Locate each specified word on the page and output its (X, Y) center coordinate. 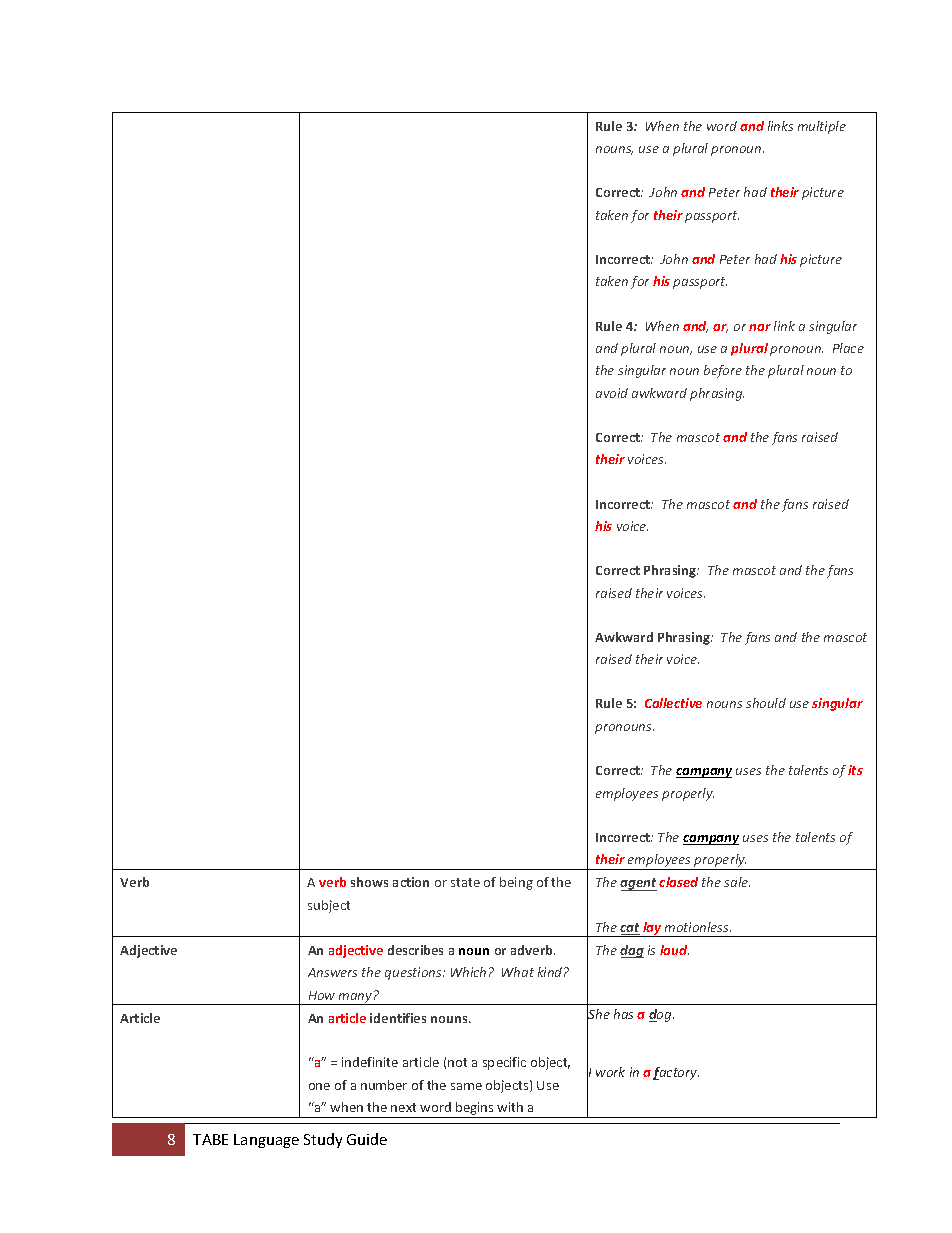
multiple (822, 127)
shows (369, 882)
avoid (612, 393)
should (766, 703)
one (319, 1086)
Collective (673, 703)
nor (760, 327)
